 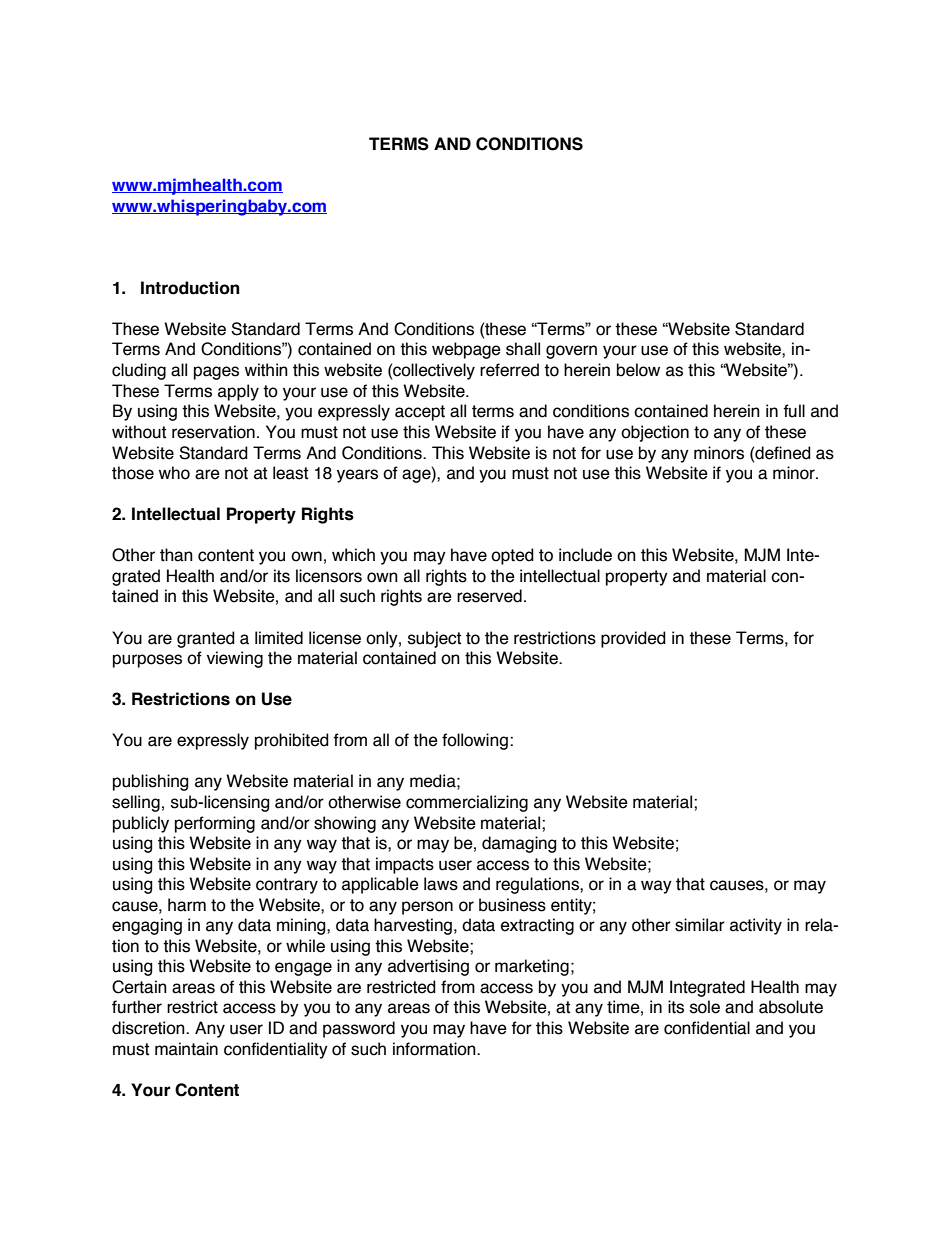 I want to click on below, so click(x=638, y=370).
